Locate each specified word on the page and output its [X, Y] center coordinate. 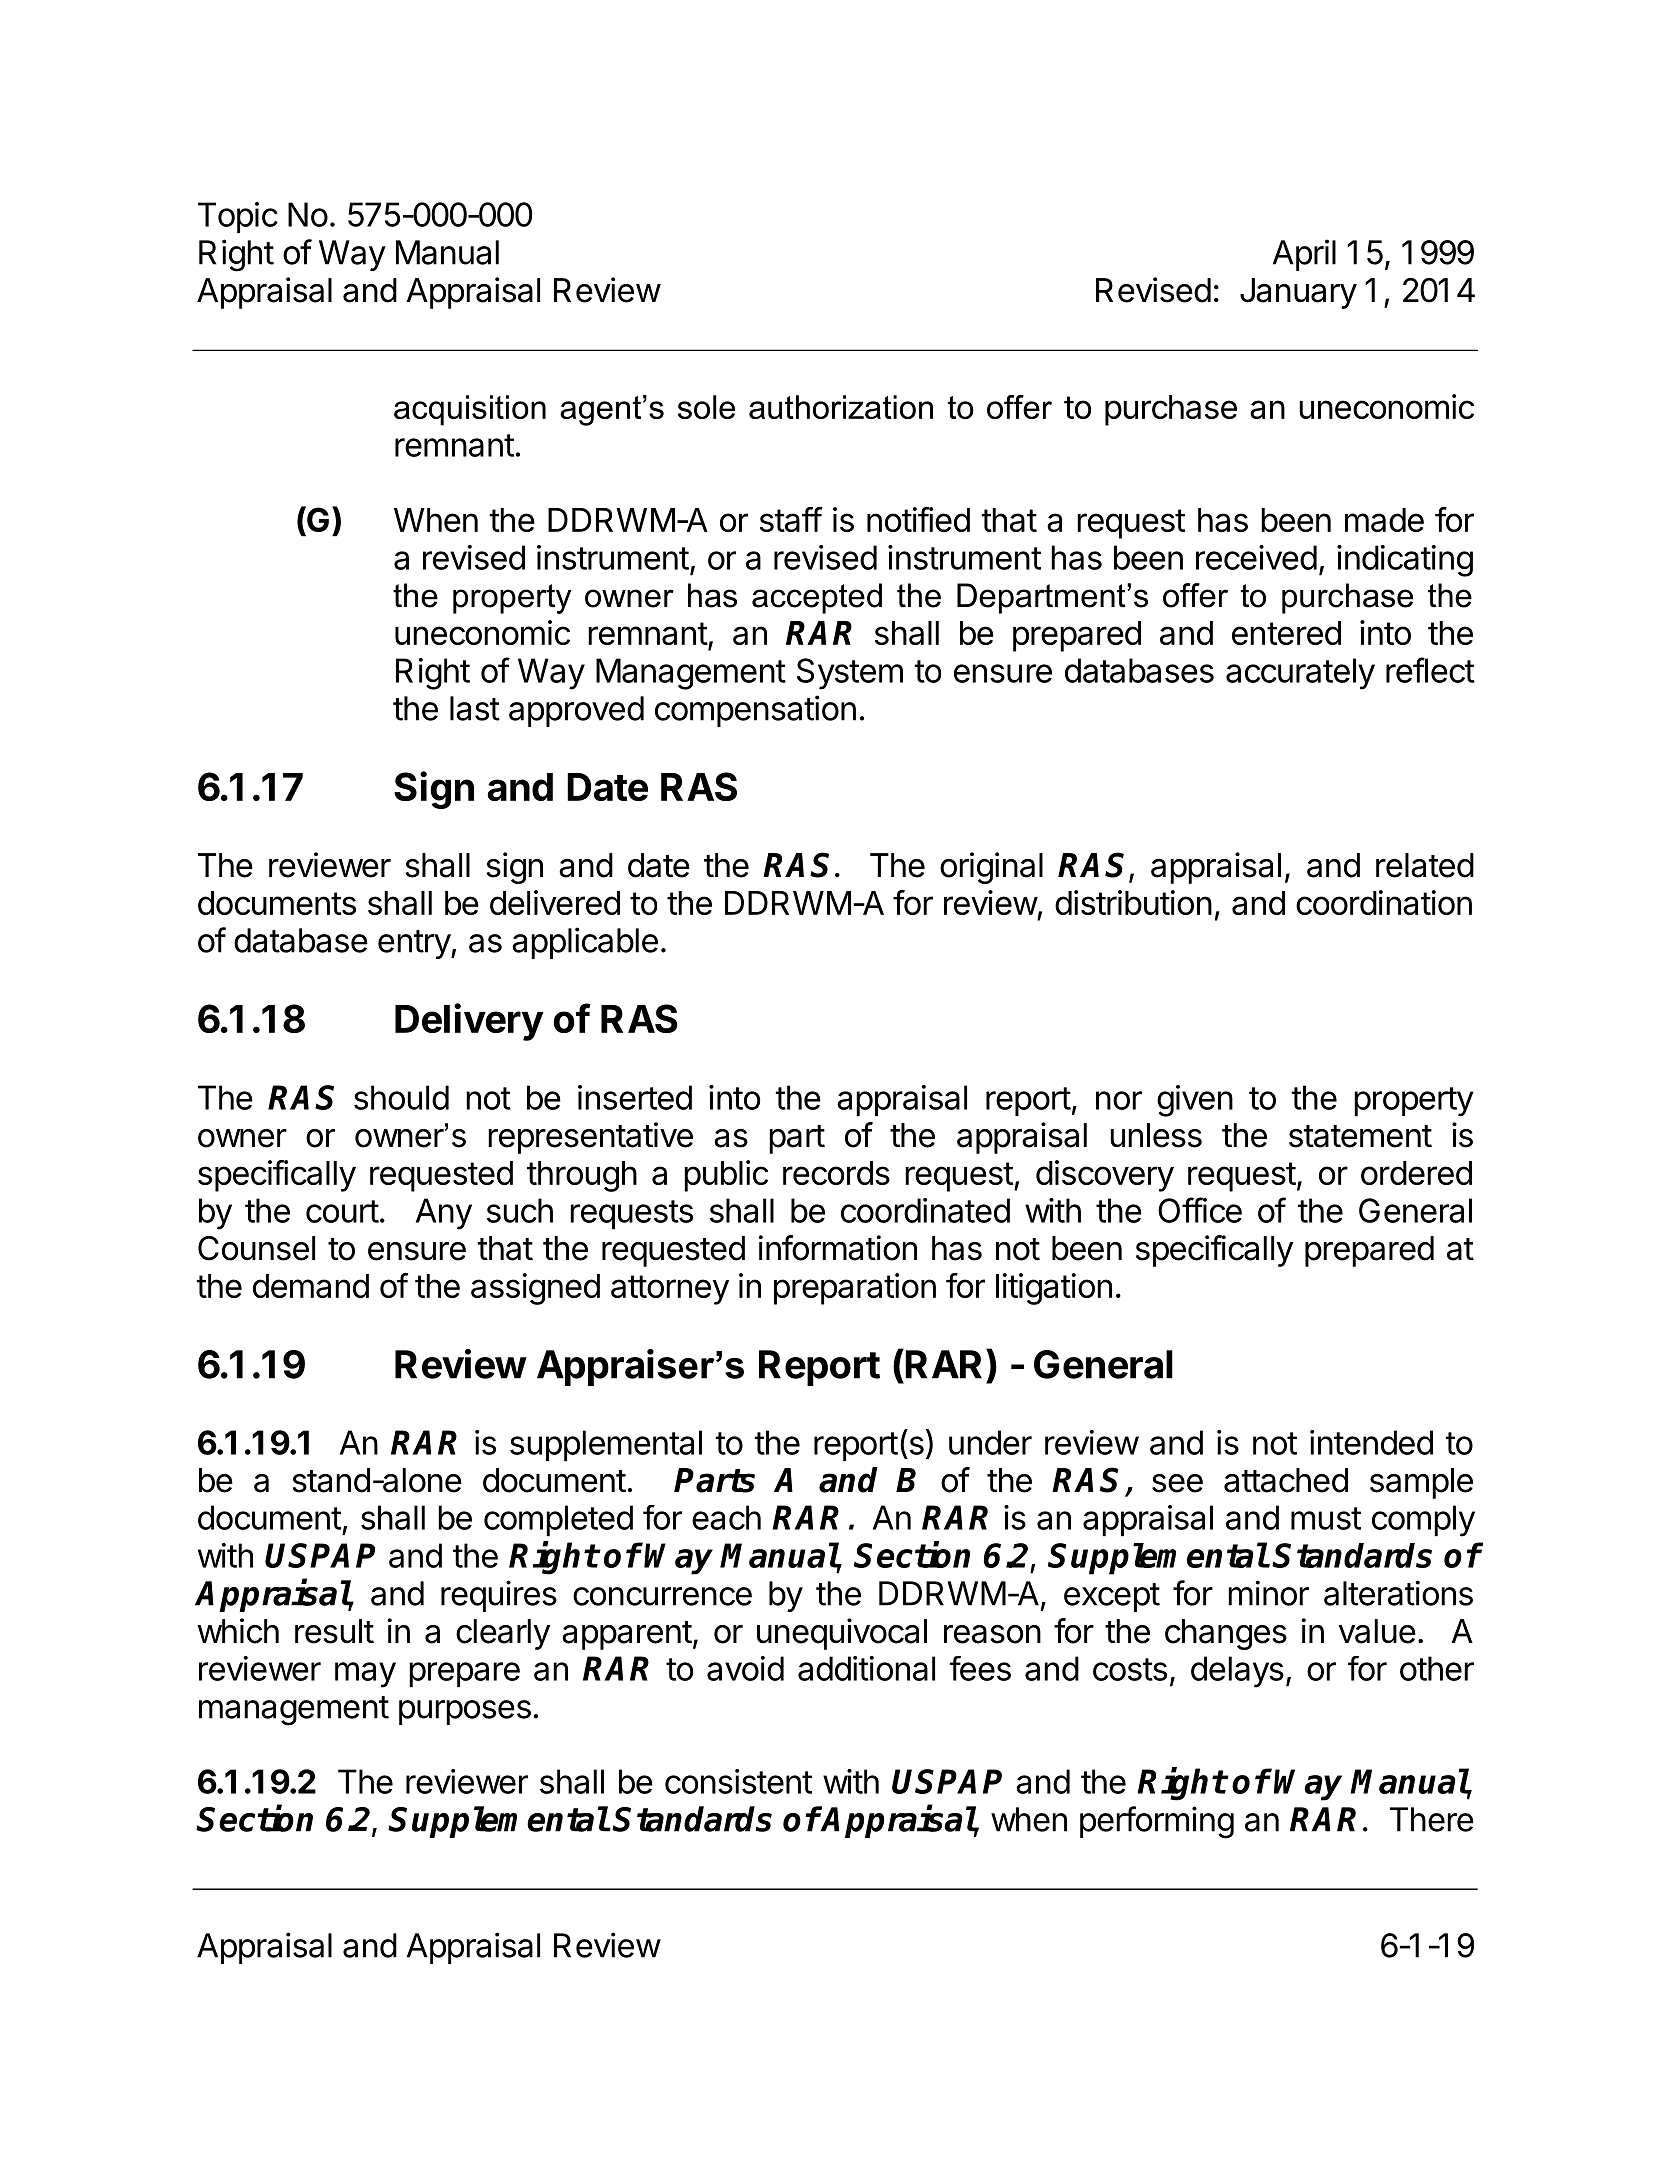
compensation [755, 711]
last [475, 708]
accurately [1300, 674]
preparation [855, 1289]
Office [1200, 1210]
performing [1157, 1822]
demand [311, 1286]
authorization [841, 407]
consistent [738, 1781]
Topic [238, 217]
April [1304, 255]
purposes [465, 1712]
